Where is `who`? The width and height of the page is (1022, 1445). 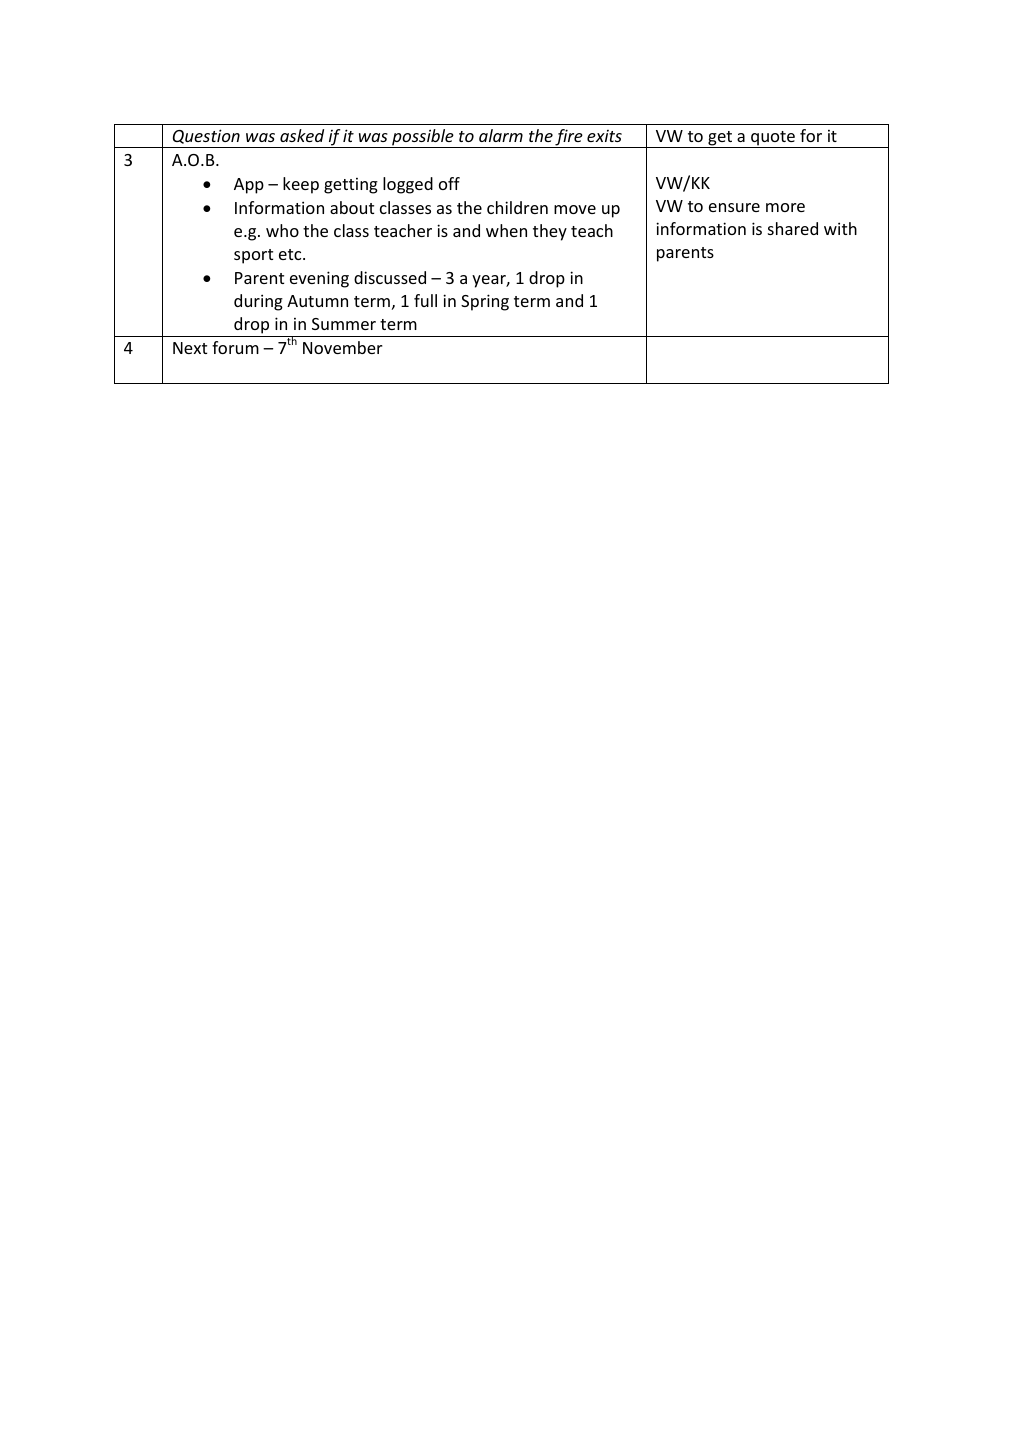 who is located at coordinates (282, 230).
